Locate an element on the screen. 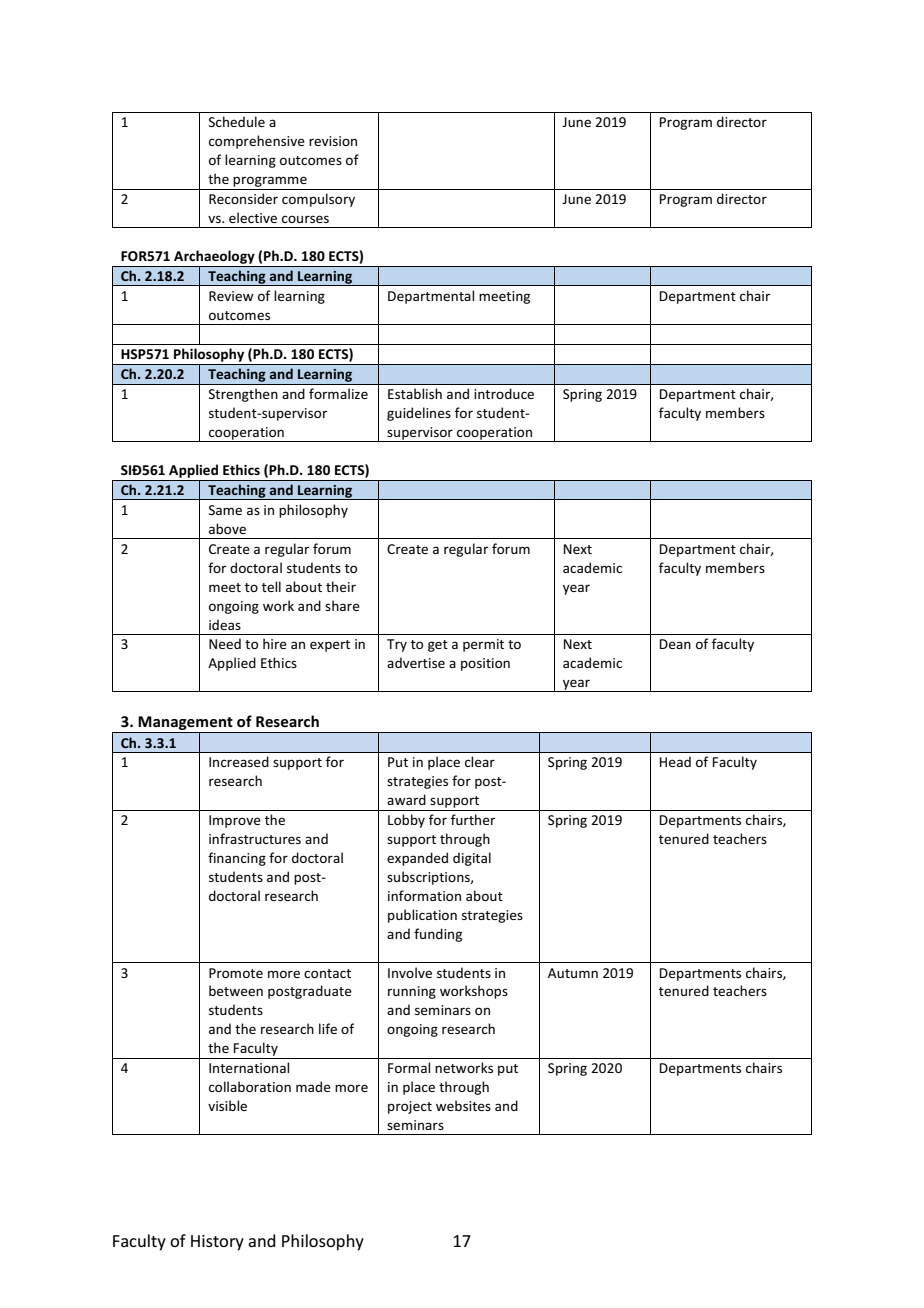  revision is located at coordinates (333, 141).
